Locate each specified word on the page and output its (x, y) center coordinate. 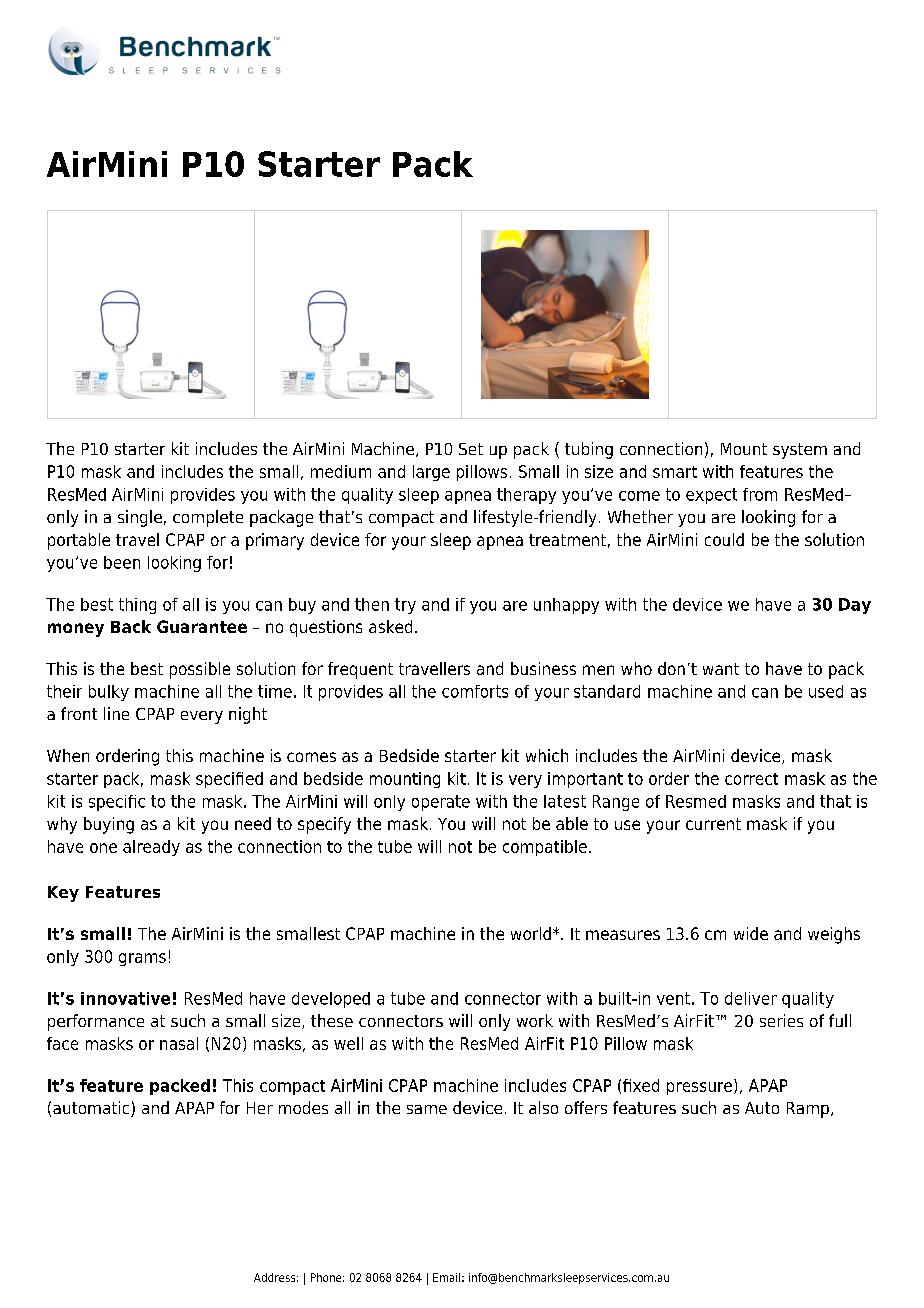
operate (441, 803)
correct (751, 779)
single (140, 518)
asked (390, 626)
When (68, 755)
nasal (179, 1043)
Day (855, 606)
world (531, 933)
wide (751, 933)
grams (142, 959)
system (800, 451)
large (431, 473)
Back (131, 626)
